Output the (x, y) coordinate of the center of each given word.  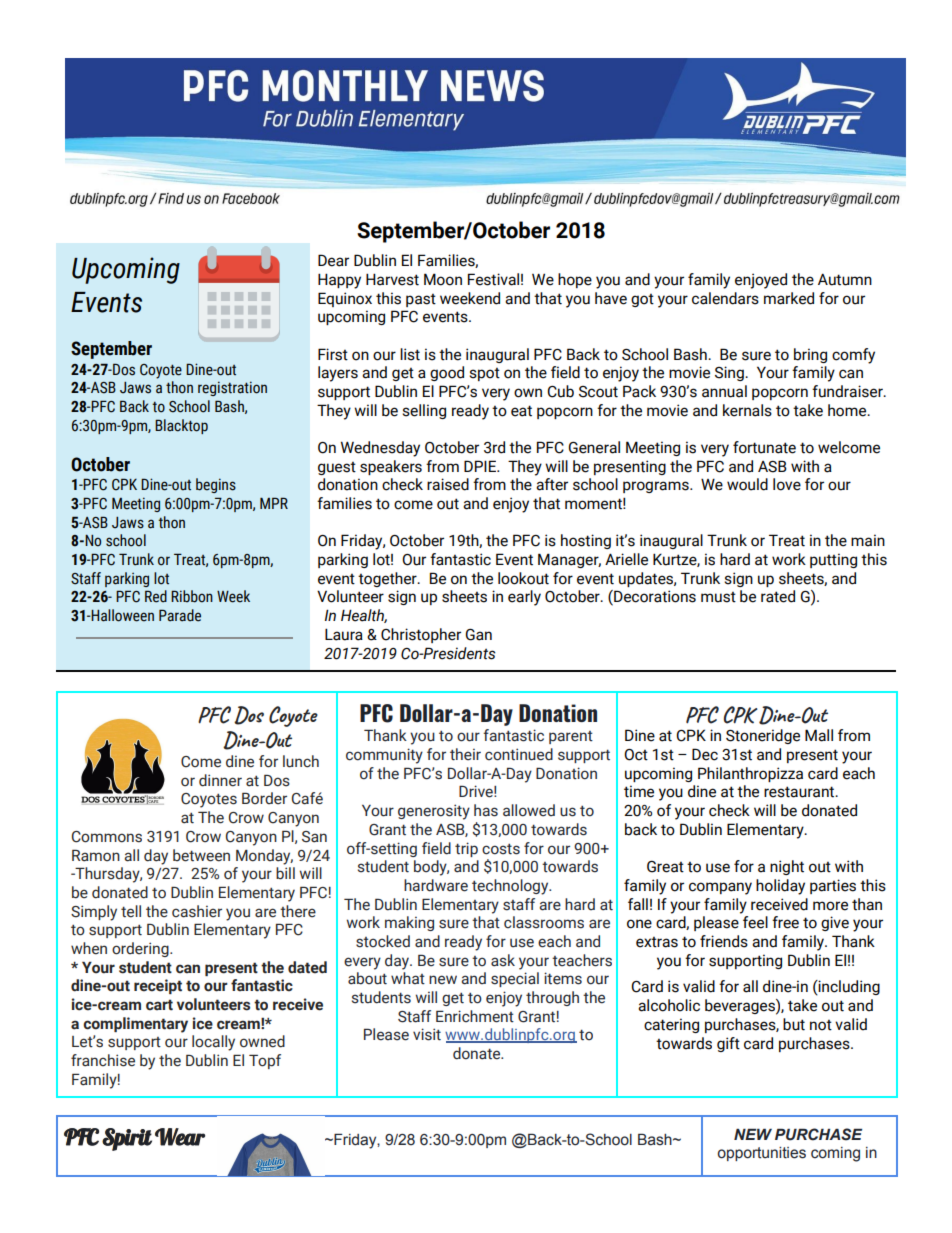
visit (427, 1034)
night (787, 867)
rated (778, 596)
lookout (523, 578)
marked (789, 298)
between (201, 855)
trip (466, 849)
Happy (339, 281)
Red (156, 596)
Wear (180, 1137)
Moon (443, 279)
